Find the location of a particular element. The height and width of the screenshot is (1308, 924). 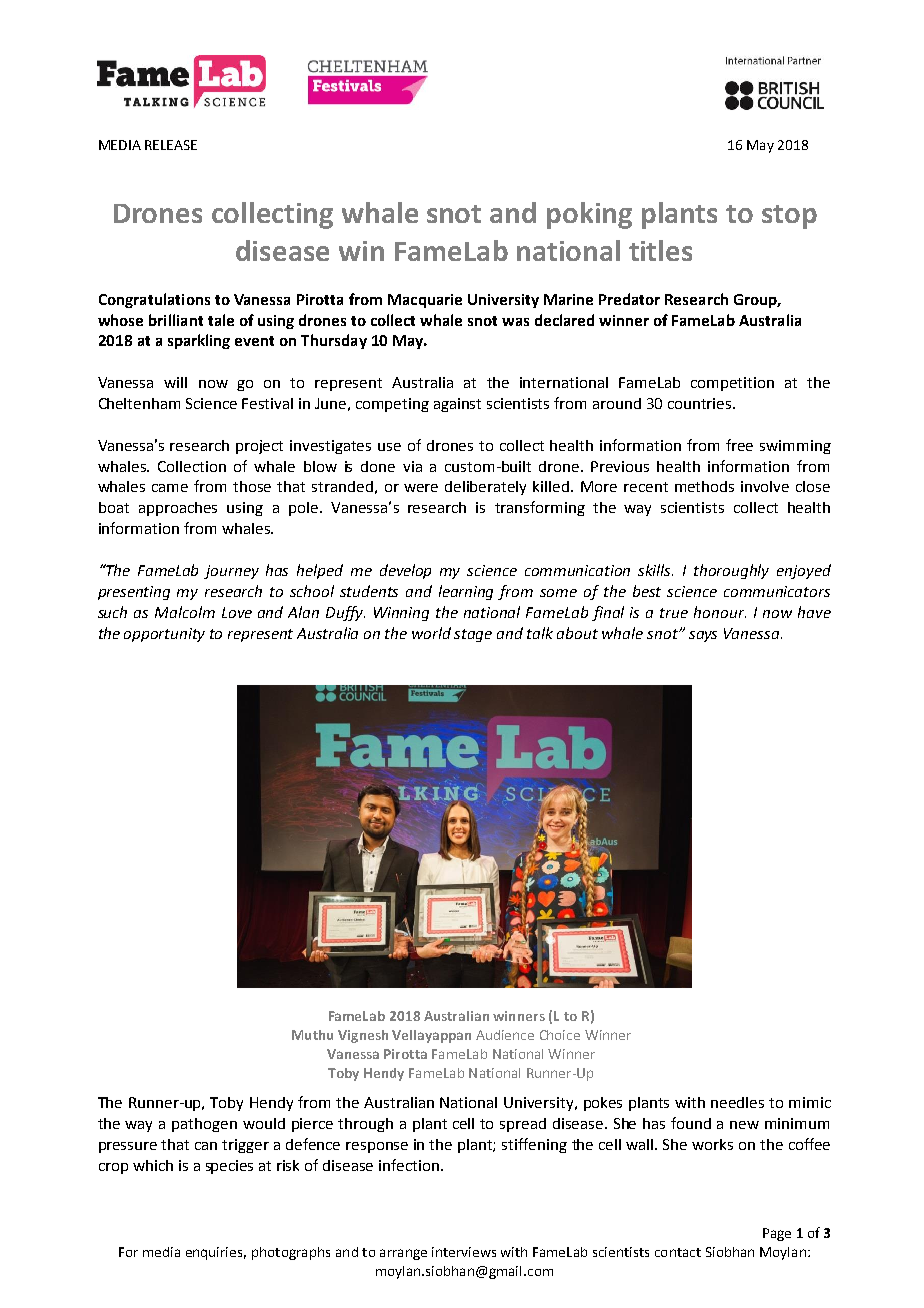

poking is located at coordinates (589, 215).
